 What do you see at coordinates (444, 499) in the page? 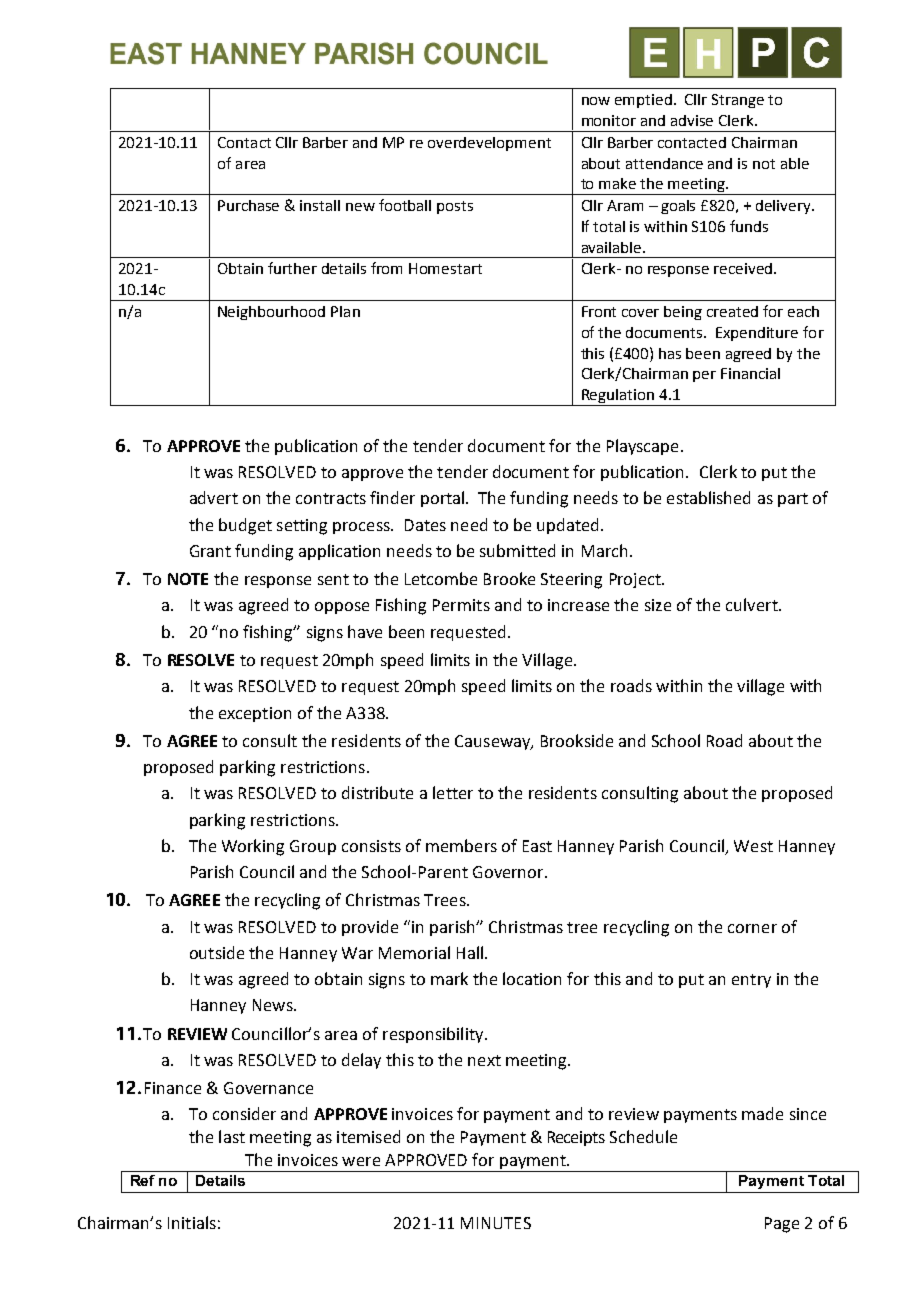
I see `portal` at bounding box center [444, 499].
